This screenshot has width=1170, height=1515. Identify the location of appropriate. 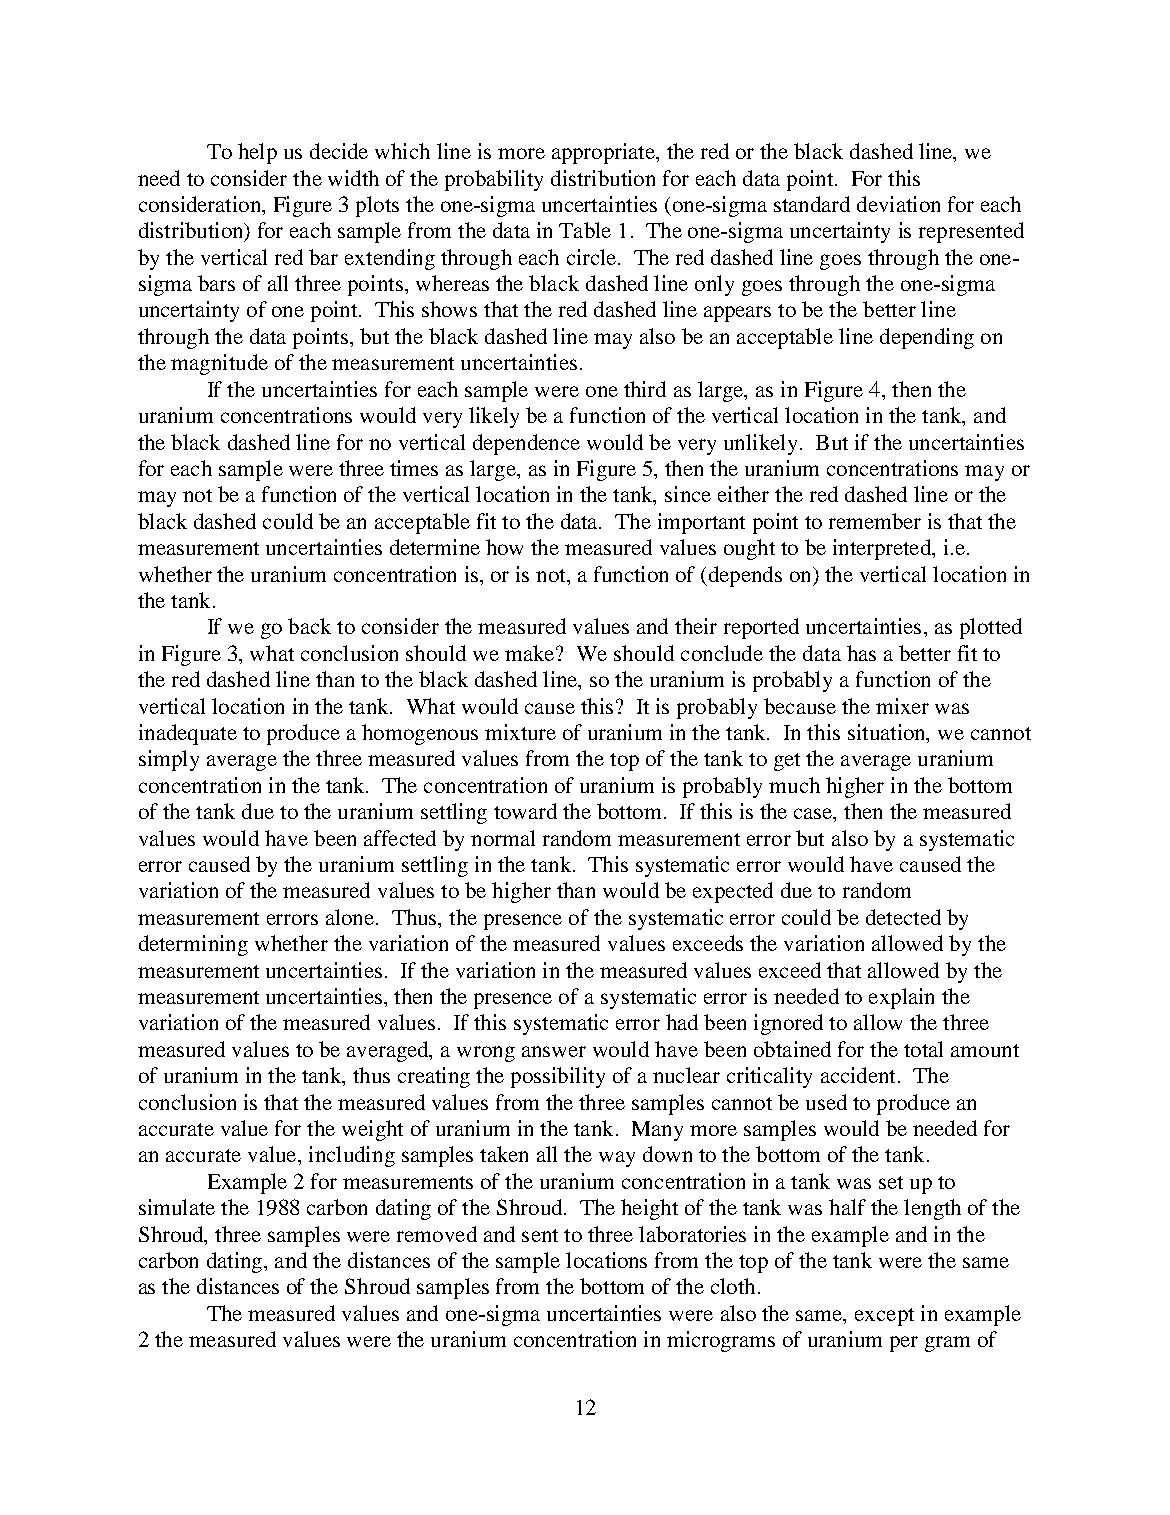
(604, 153).
